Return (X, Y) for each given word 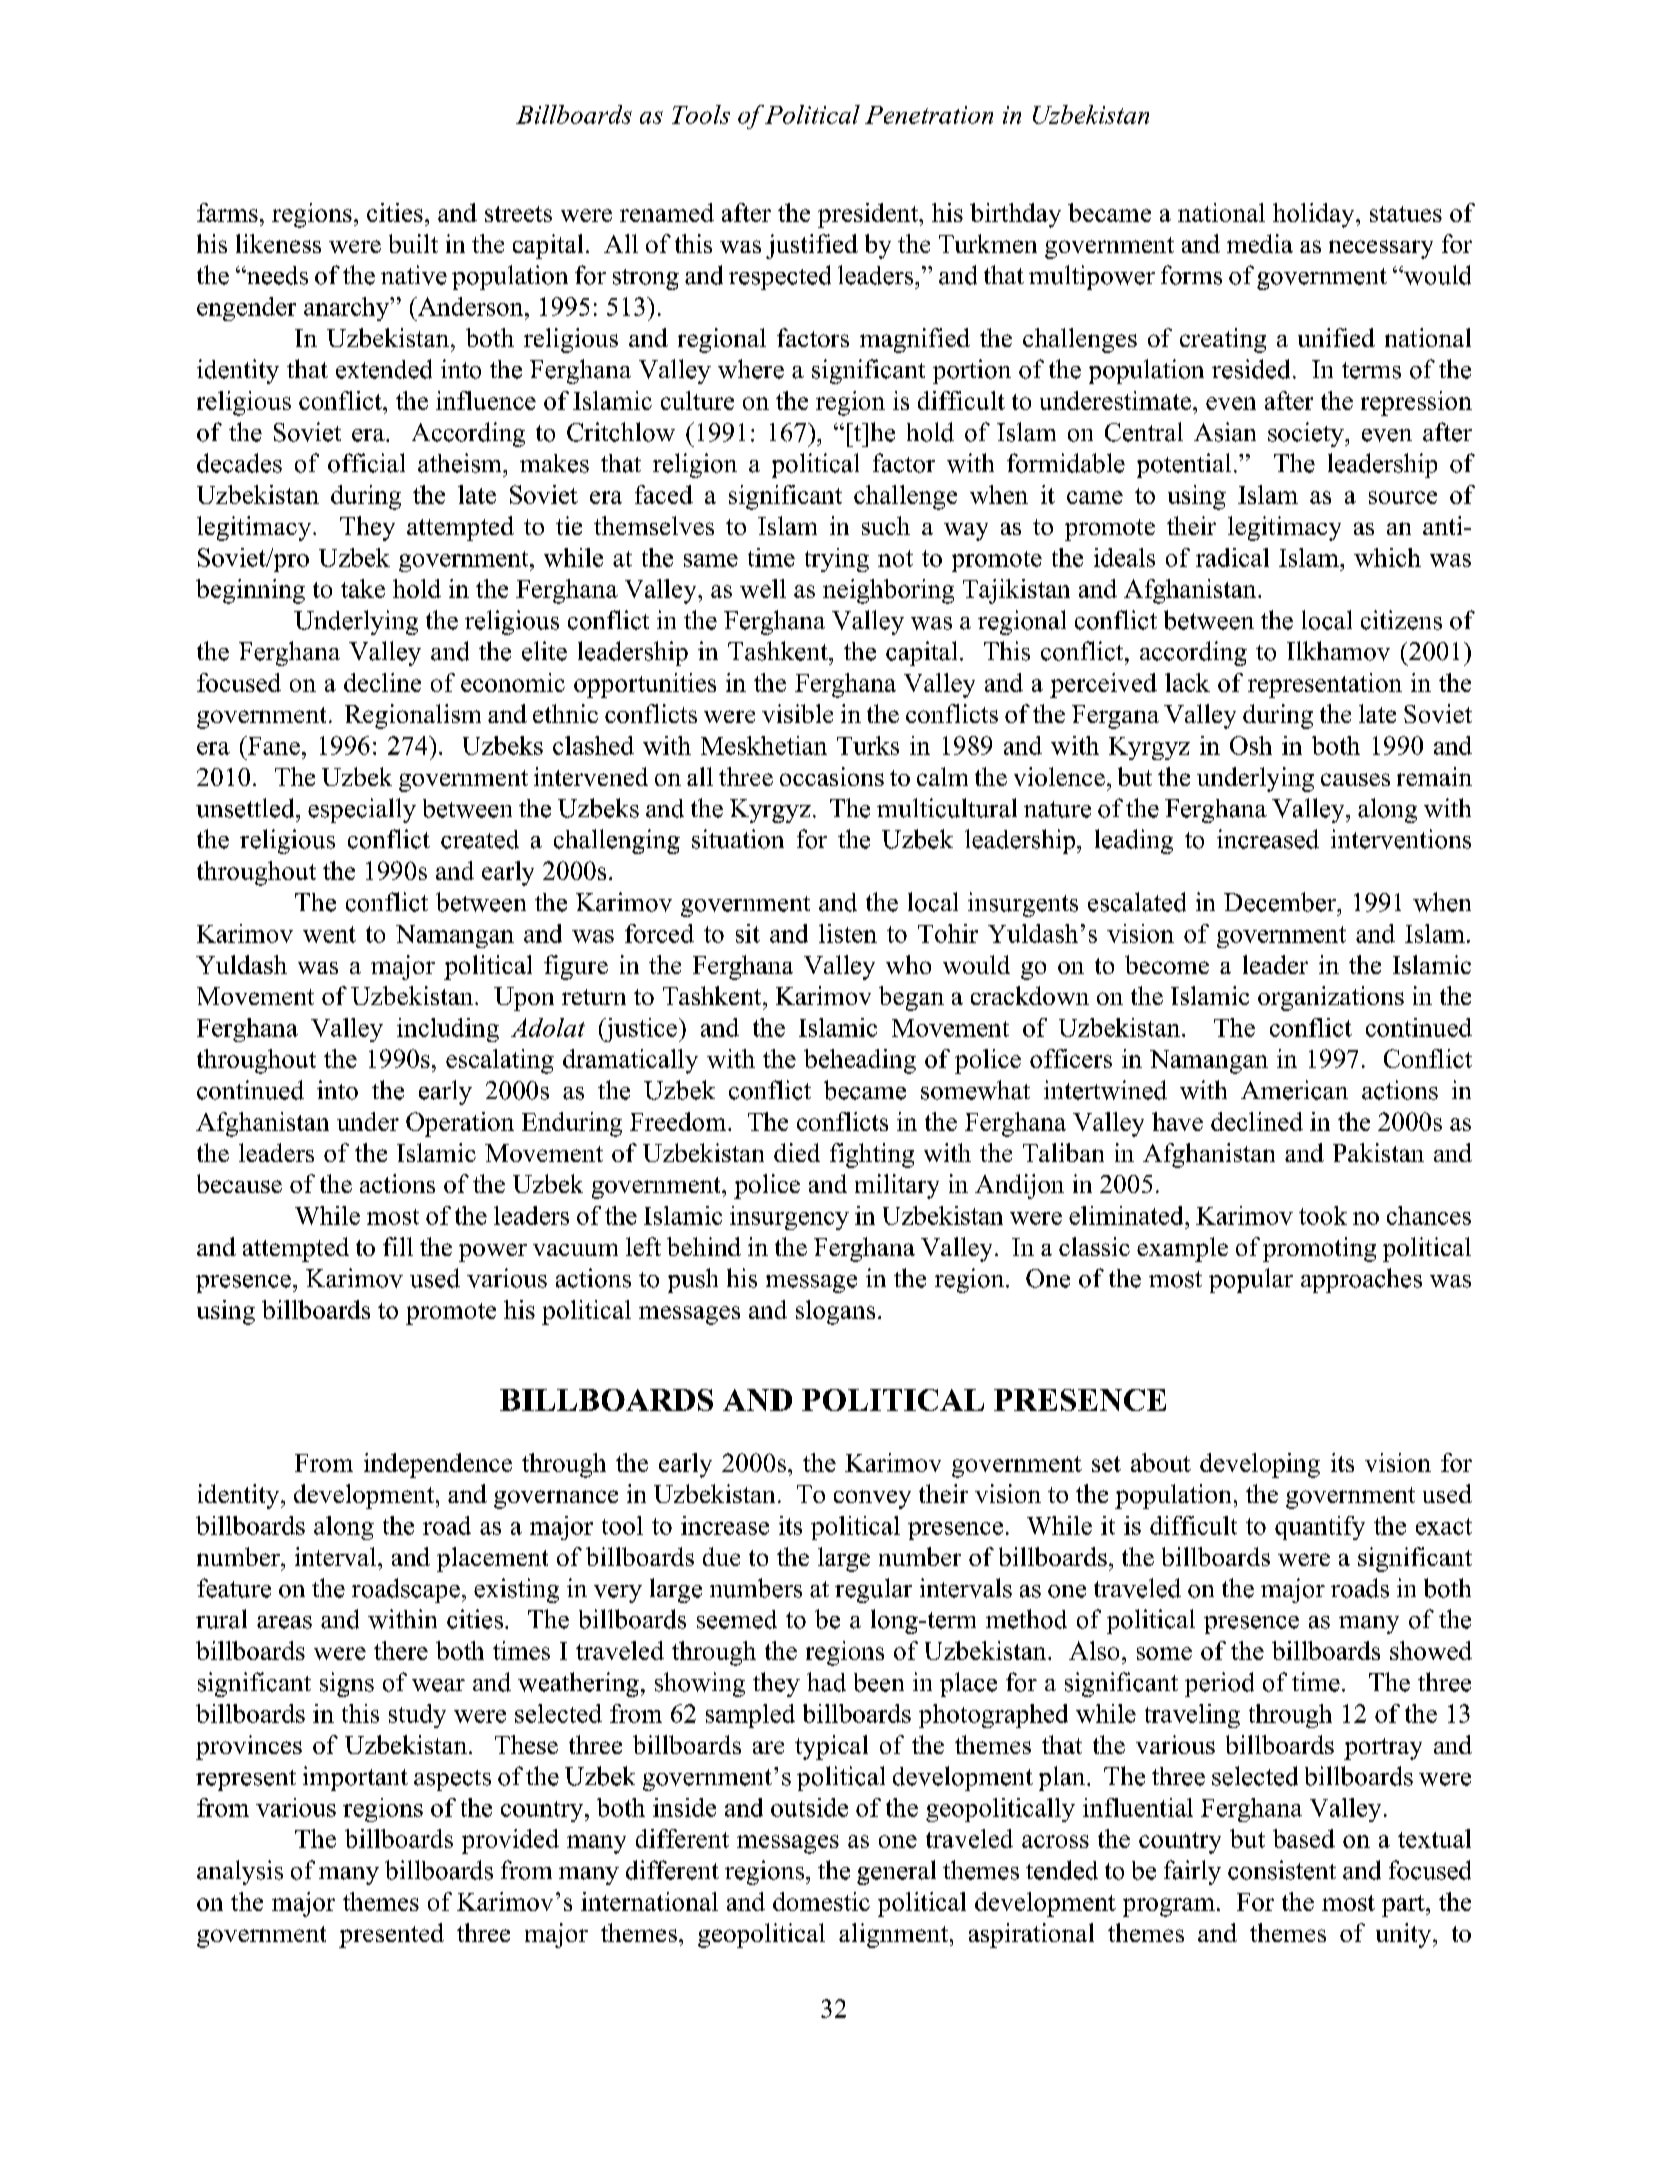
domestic (821, 1901)
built (413, 243)
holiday (1315, 215)
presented (391, 1935)
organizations (1331, 998)
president (869, 215)
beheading (860, 1061)
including (448, 1030)
